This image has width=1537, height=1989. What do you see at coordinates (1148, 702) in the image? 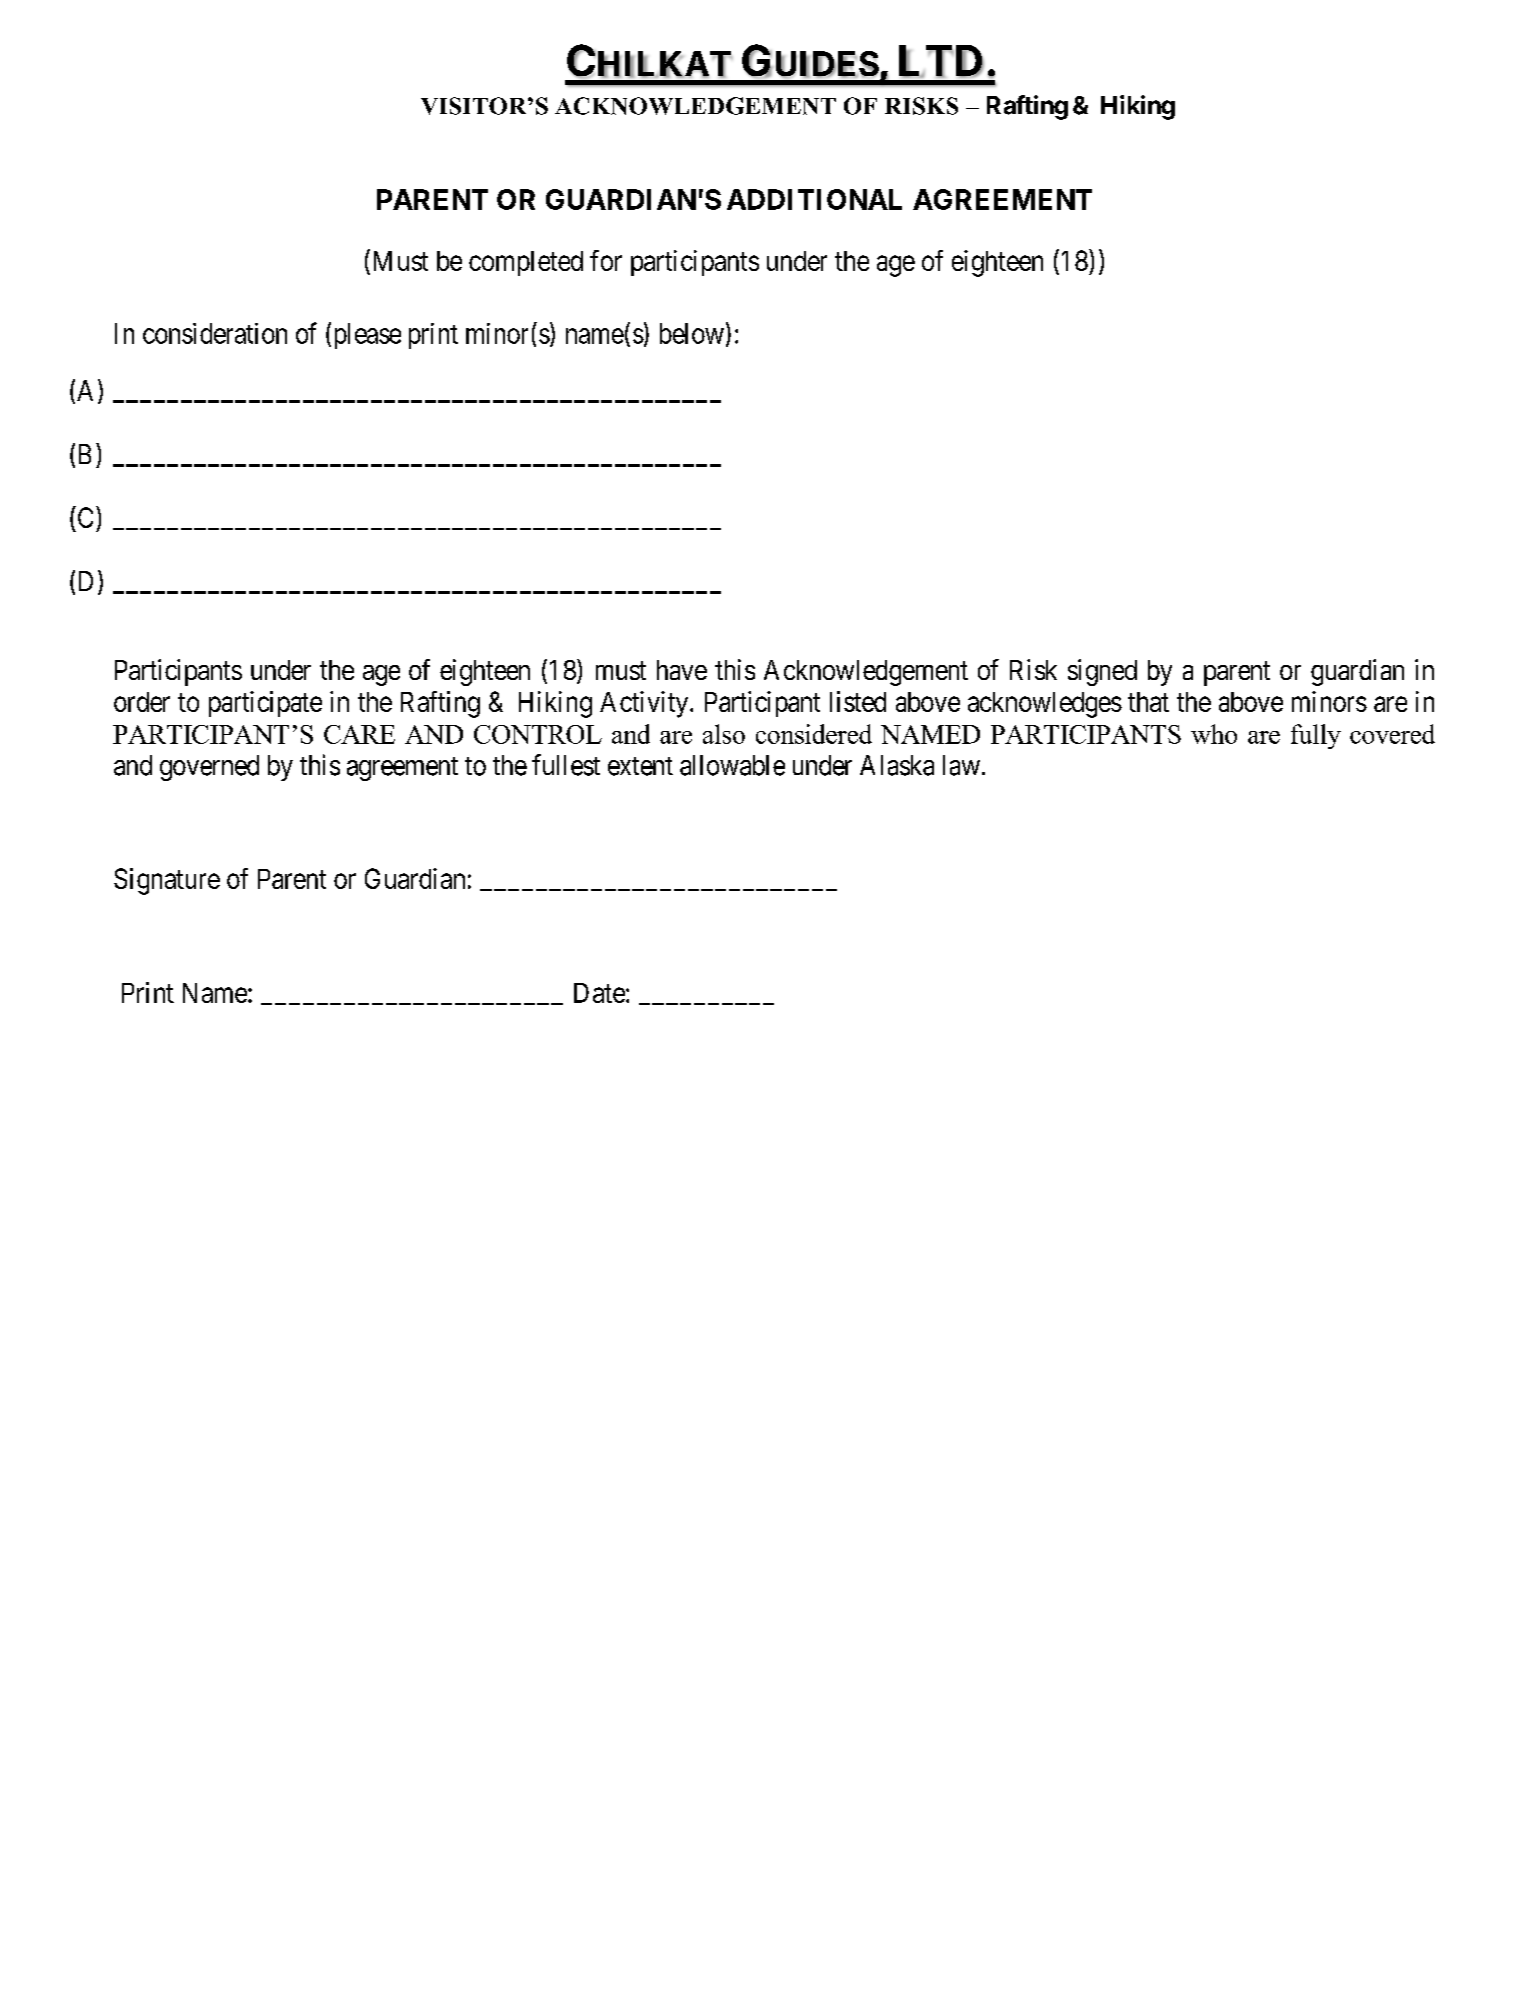
I see `that` at bounding box center [1148, 702].
